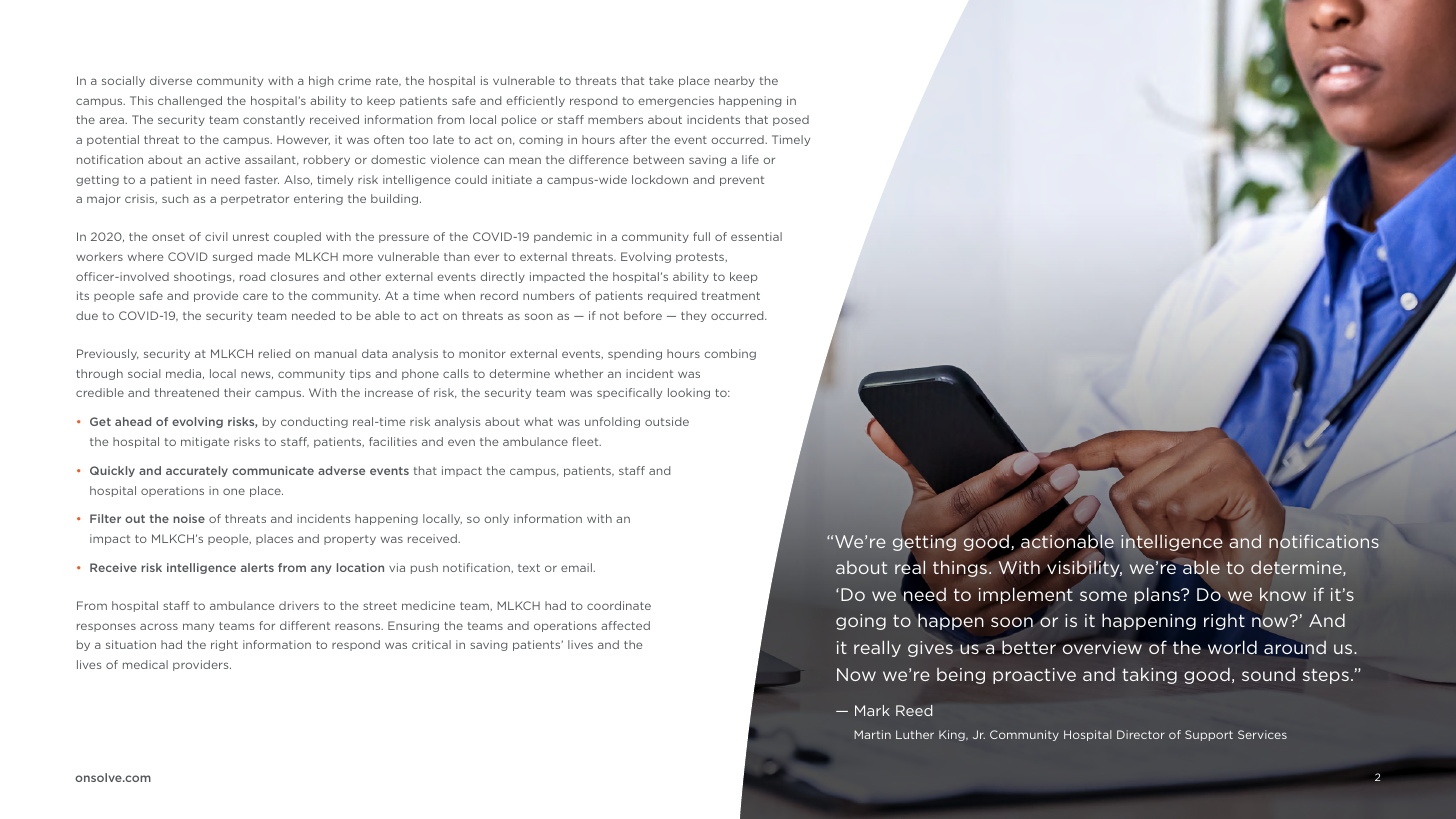 The image size is (1456, 819). Describe the element at coordinates (273, 470) in the image. I see `communicate` at that location.
